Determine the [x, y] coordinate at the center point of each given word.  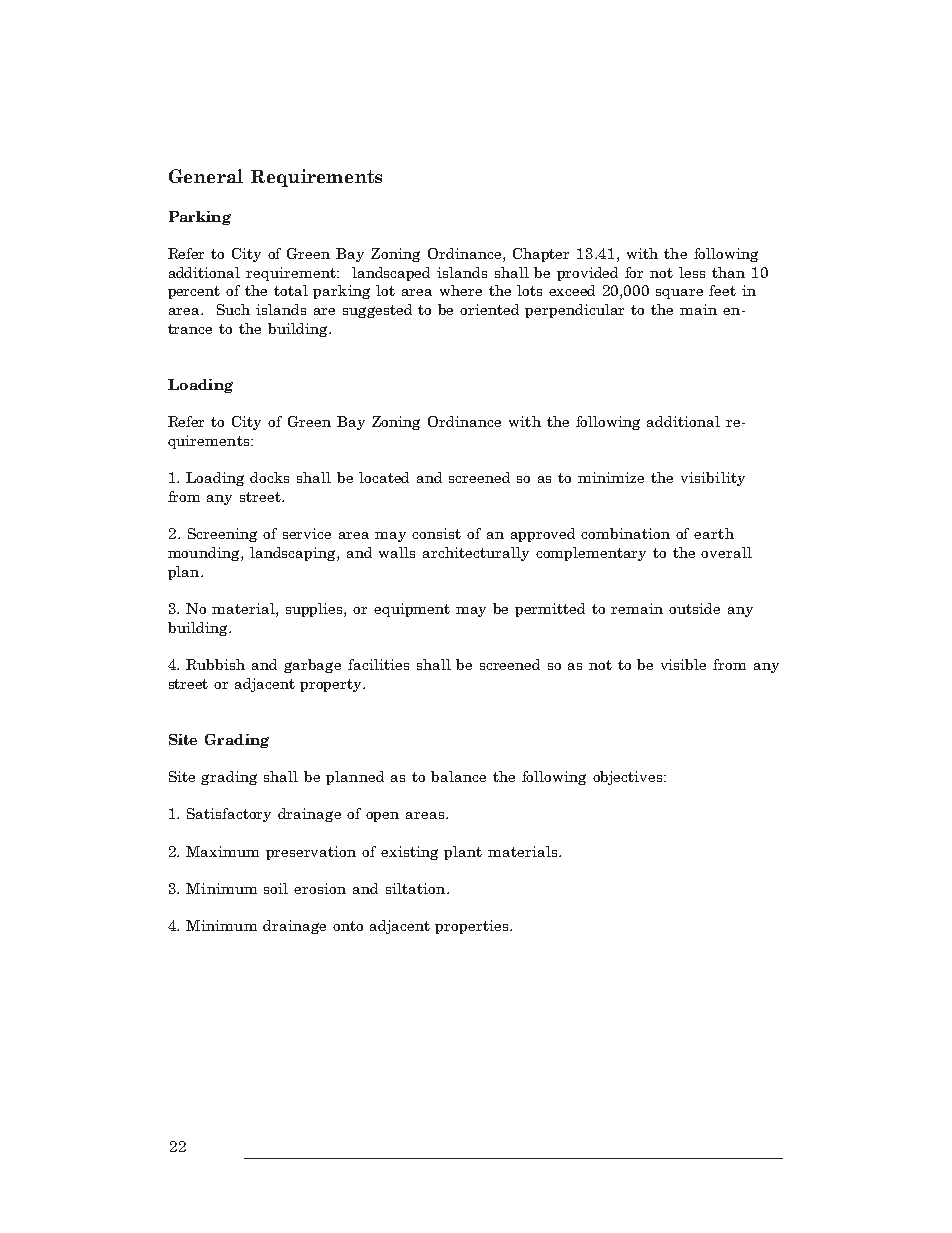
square [679, 294]
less [692, 272]
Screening [222, 535]
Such [233, 309]
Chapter [541, 255]
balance [458, 776]
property [332, 685]
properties [471, 927]
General [206, 176]
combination [625, 533]
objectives [629, 778]
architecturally [476, 554]
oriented [489, 309]
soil [276, 888]
